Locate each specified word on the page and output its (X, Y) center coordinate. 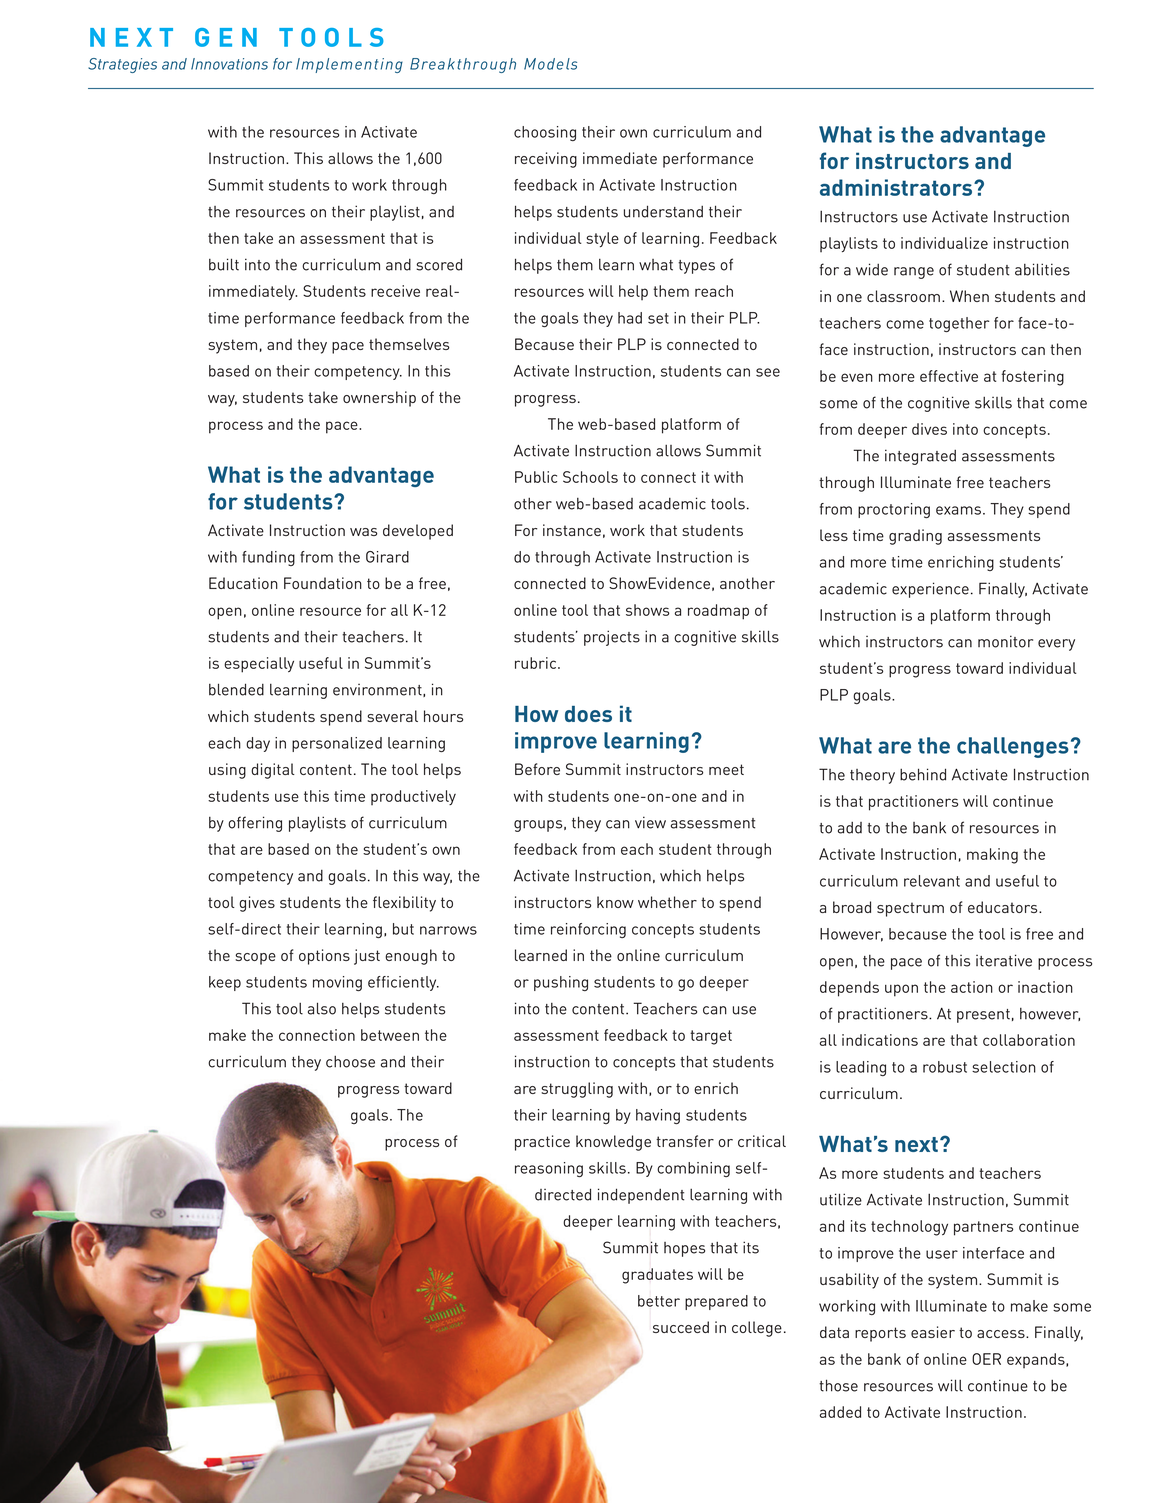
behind (923, 774)
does (588, 714)
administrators (897, 187)
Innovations (229, 64)
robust (945, 1067)
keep (225, 983)
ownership (379, 399)
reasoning (549, 1169)
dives (929, 429)
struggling (577, 1090)
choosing (545, 133)
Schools (590, 477)
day (258, 744)
